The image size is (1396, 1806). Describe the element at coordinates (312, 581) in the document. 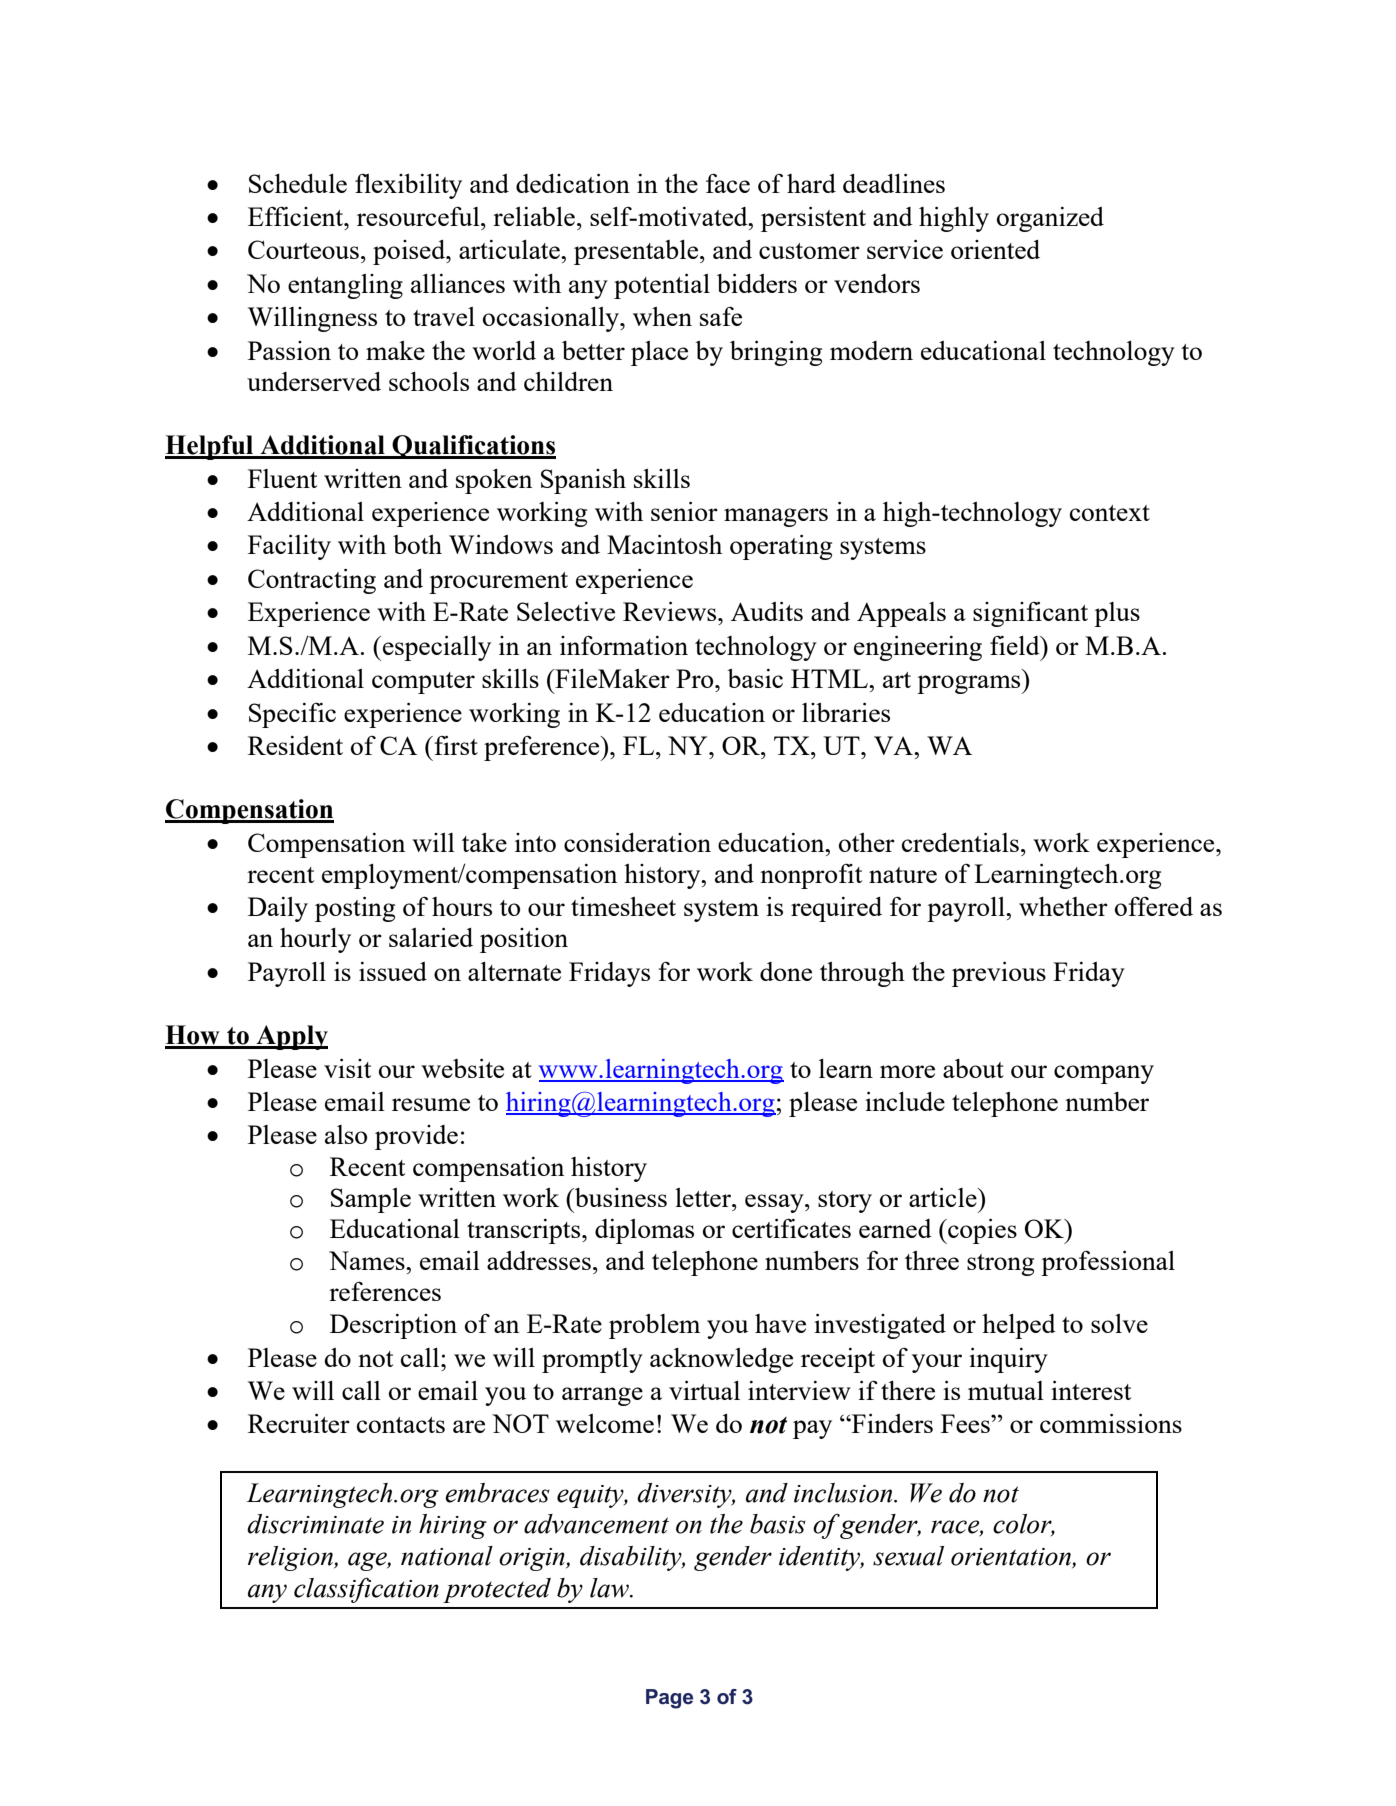

I see `Contracting` at that location.
